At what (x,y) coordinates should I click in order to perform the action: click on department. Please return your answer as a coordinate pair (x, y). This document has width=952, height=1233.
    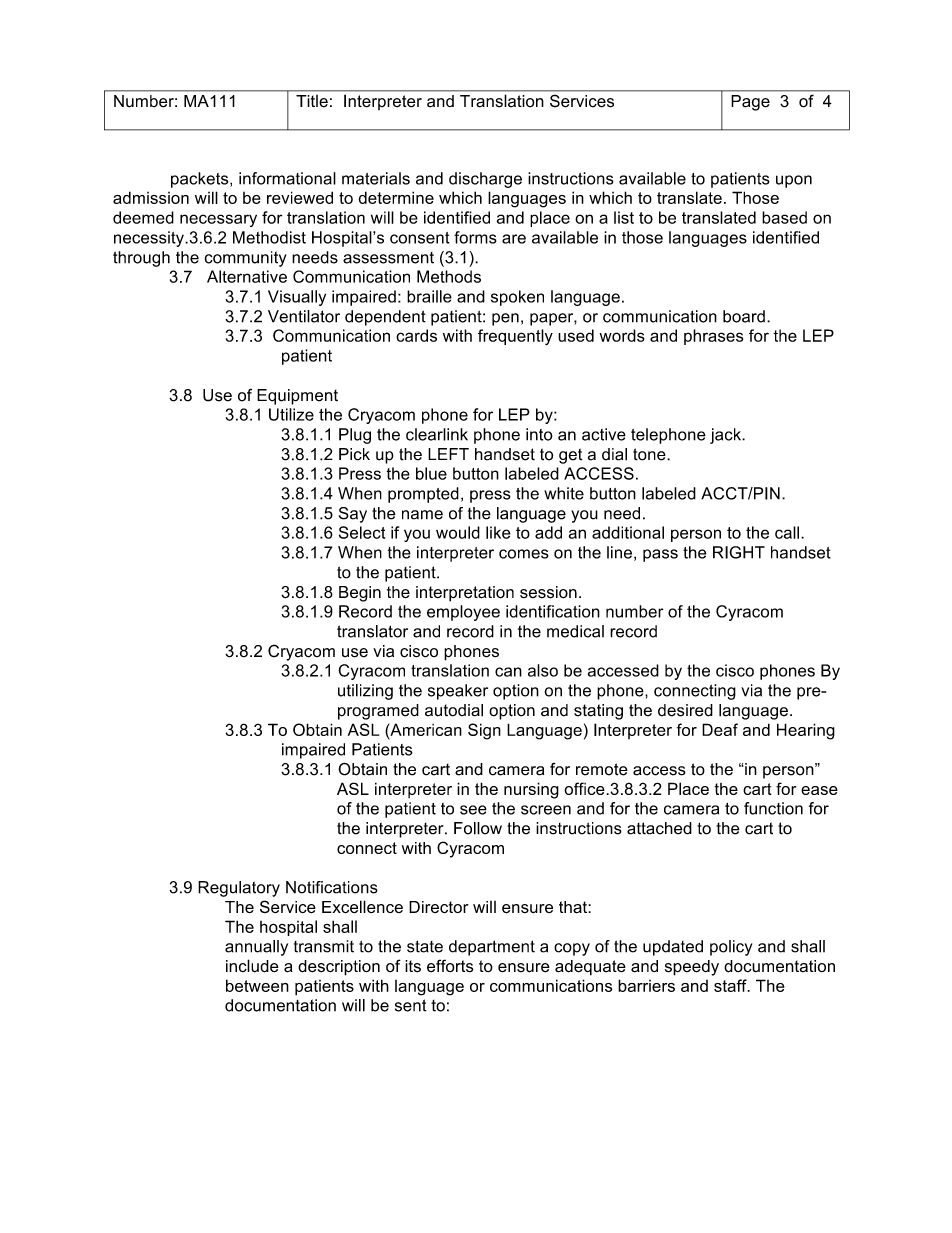
    Looking at the image, I should click on (492, 948).
